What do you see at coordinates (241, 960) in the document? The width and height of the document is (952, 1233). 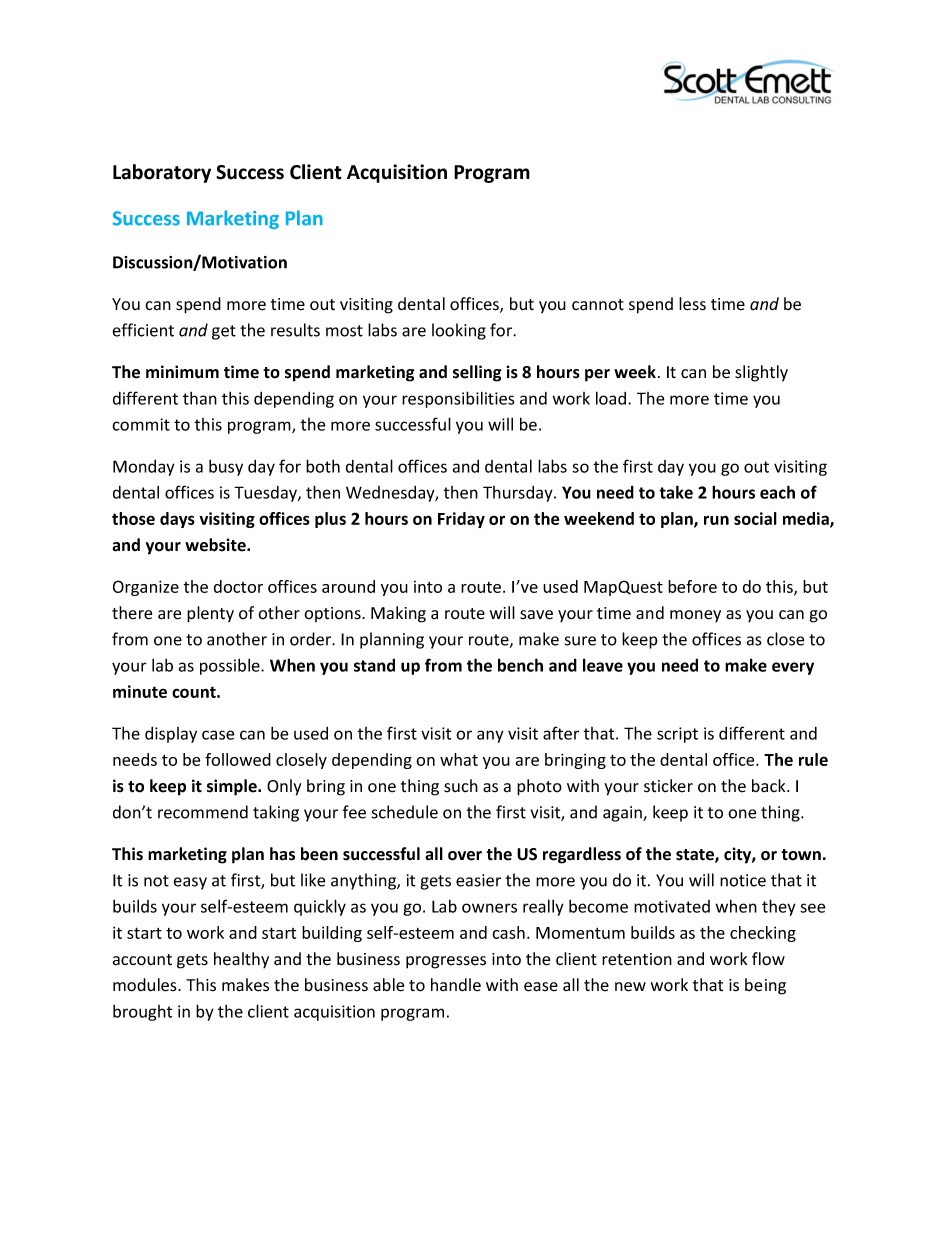 I see `healthy` at bounding box center [241, 960].
